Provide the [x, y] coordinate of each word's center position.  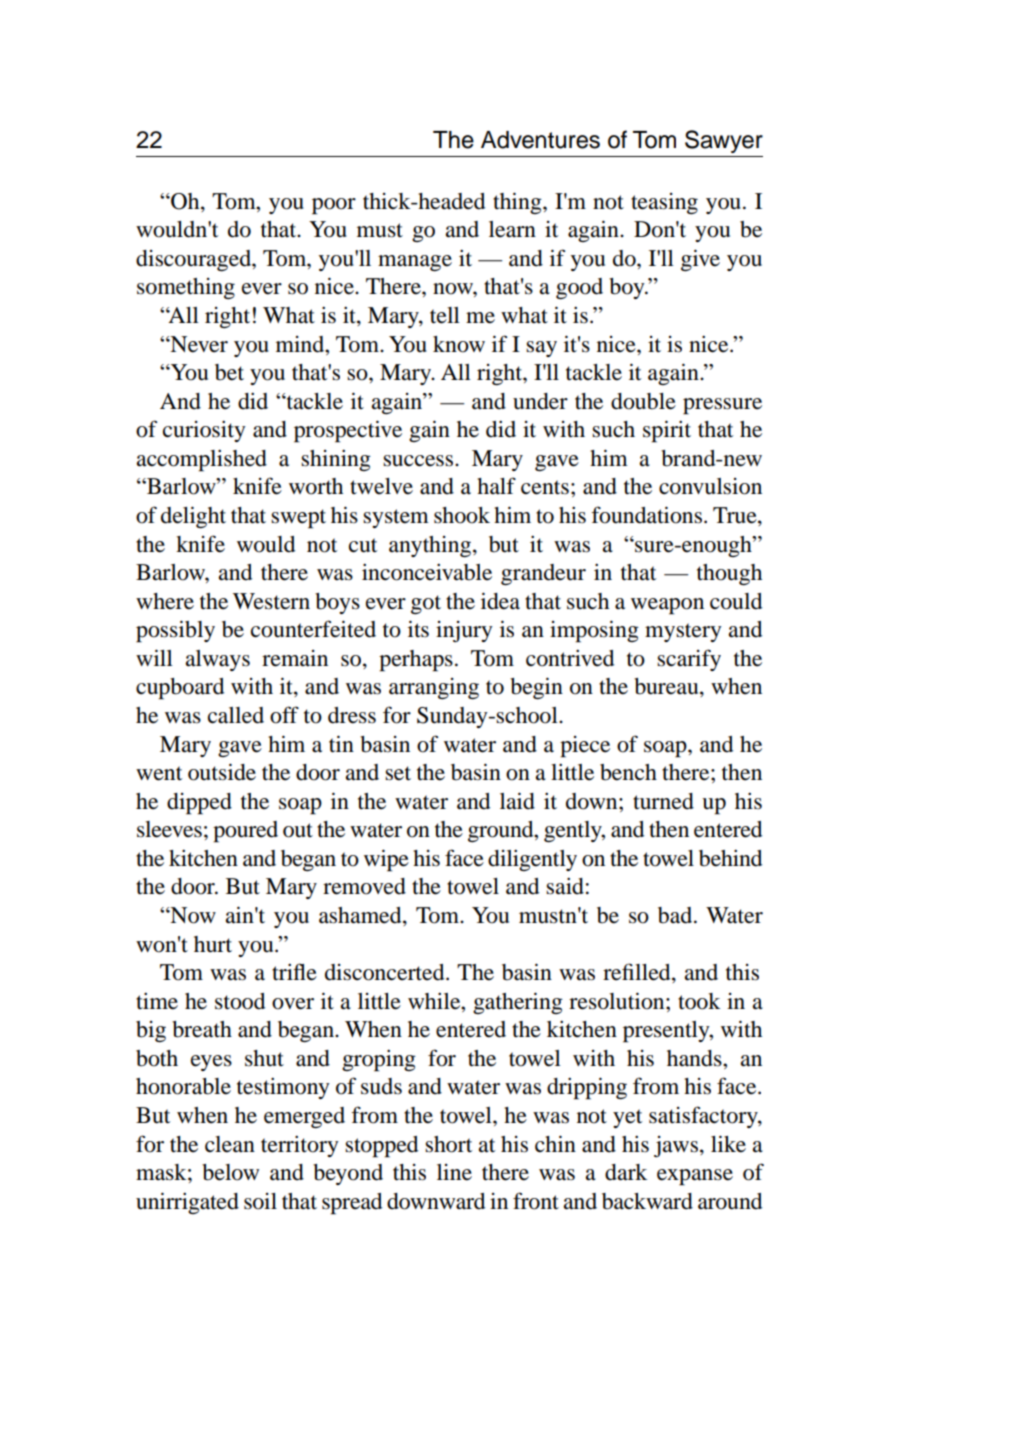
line [454, 1172]
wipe [386, 860]
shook [462, 515]
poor [334, 206]
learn [512, 229]
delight [193, 517]
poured [245, 832]
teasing [664, 203]
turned [663, 801]
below [230, 1172]
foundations [646, 515]
